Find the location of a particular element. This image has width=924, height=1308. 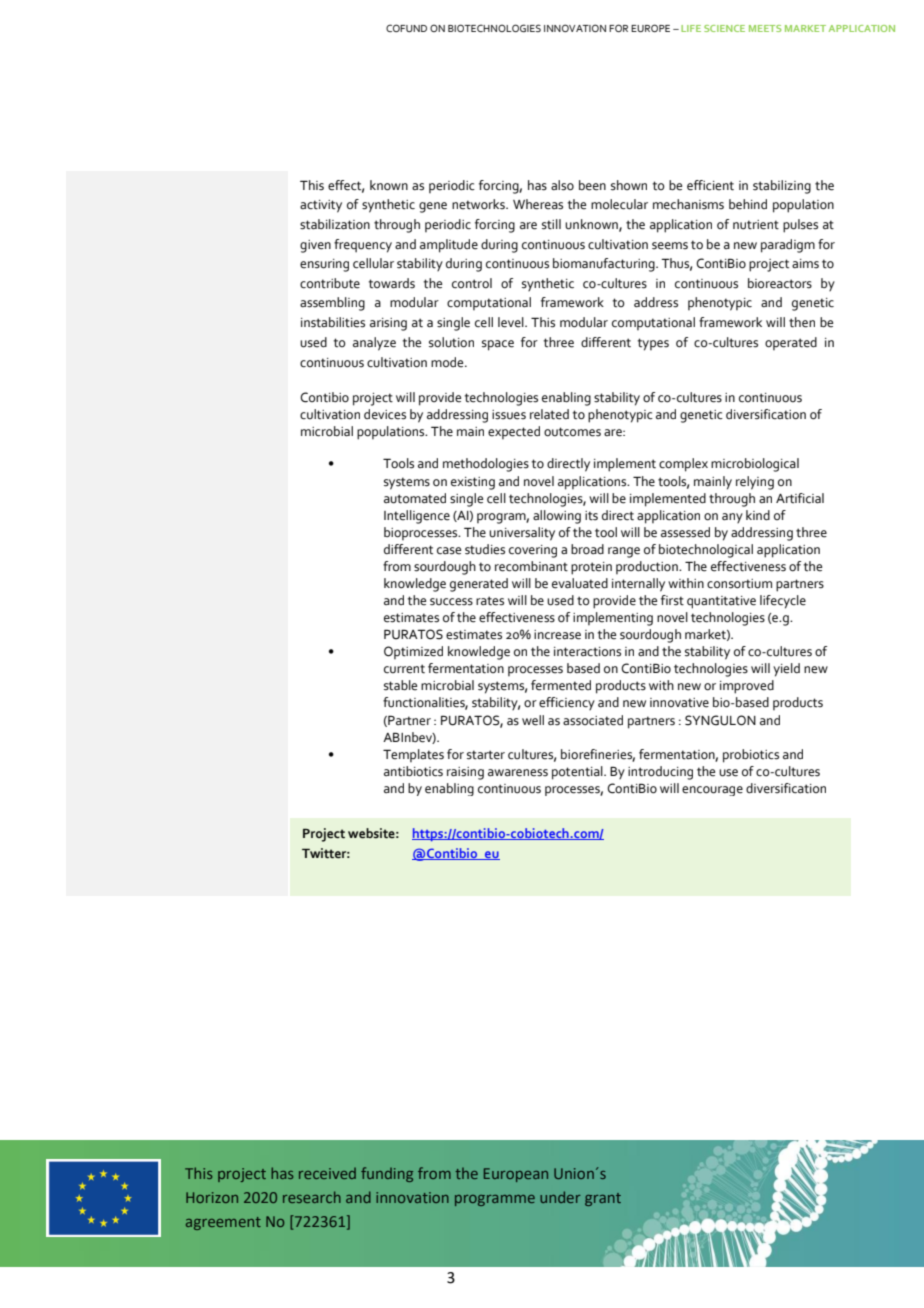

expected is located at coordinates (514, 432).
